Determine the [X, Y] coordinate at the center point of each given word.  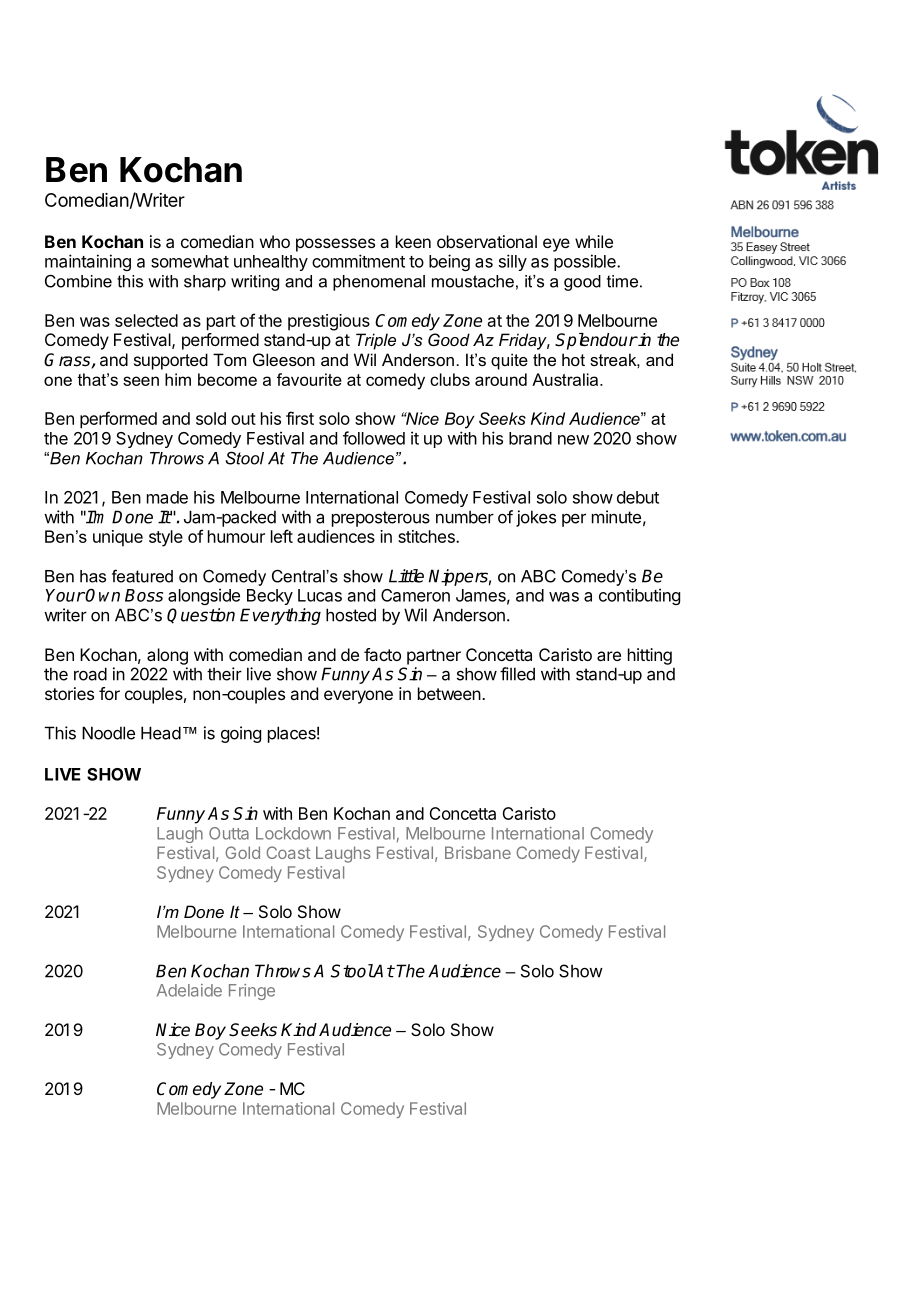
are [609, 656]
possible [586, 262]
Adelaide [189, 990]
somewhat [190, 261]
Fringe [252, 992]
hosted [351, 615]
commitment [358, 261]
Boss [144, 595]
